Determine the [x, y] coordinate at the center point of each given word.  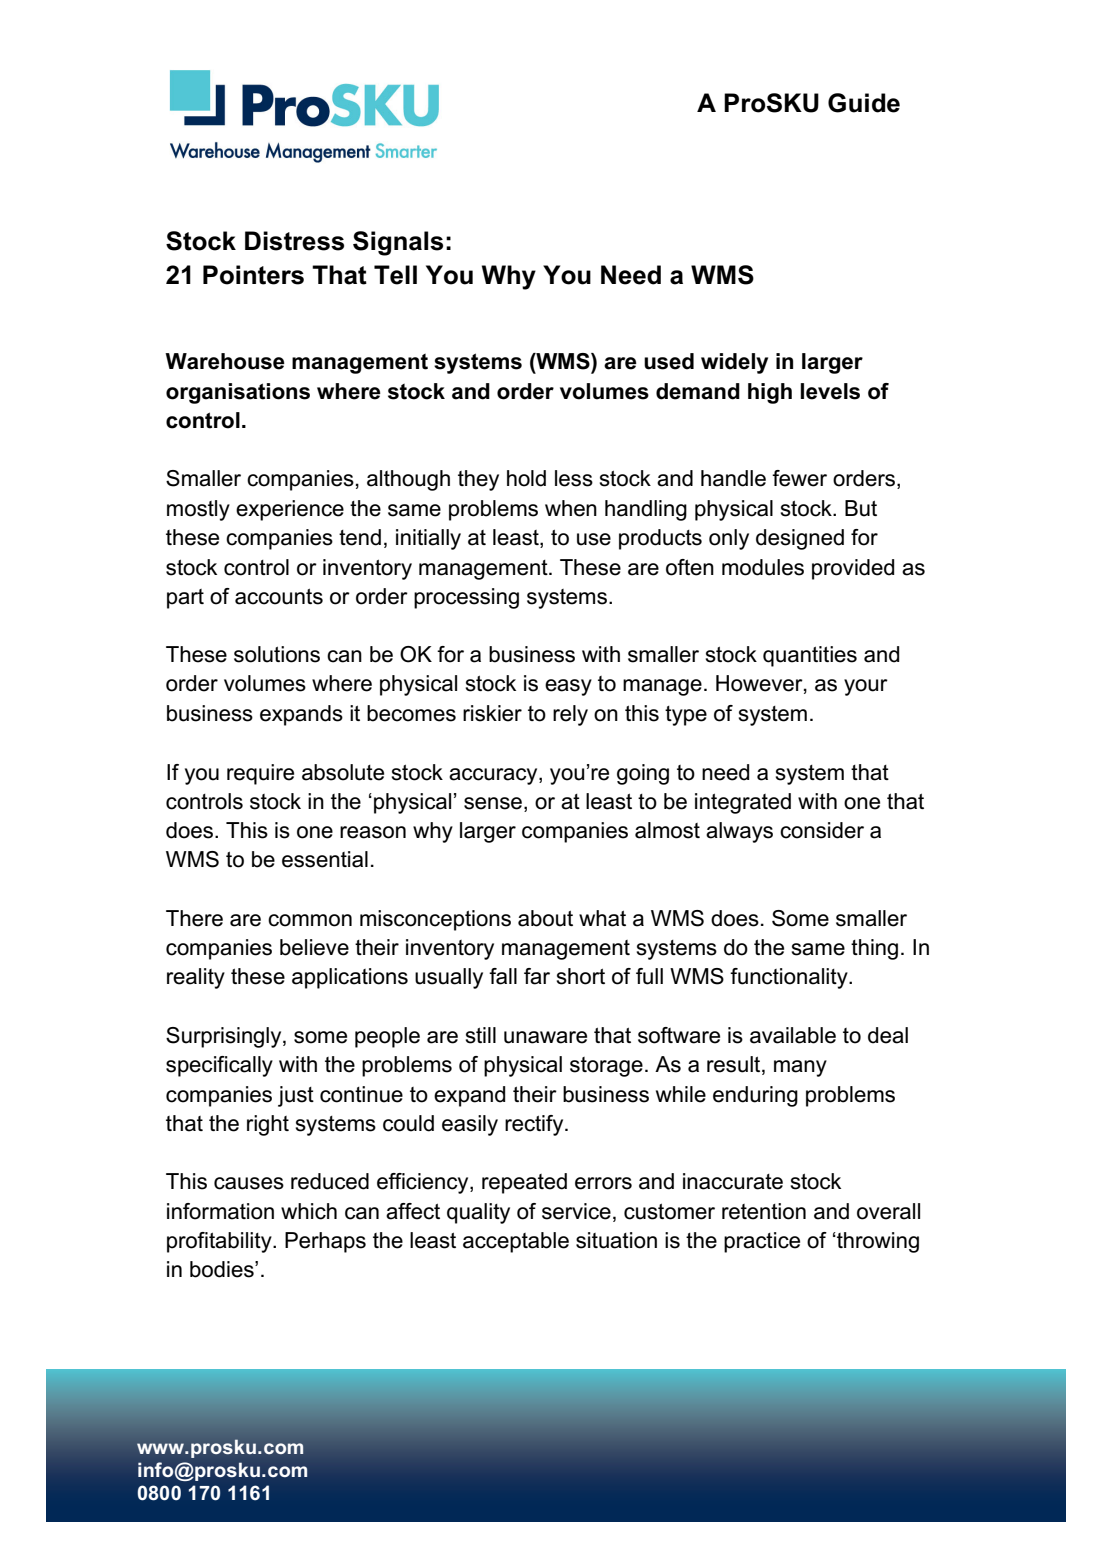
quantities [810, 656]
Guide [864, 103]
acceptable [516, 1242]
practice [762, 1242]
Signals [398, 243]
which [309, 1211]
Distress [294, 241]
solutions [277, 654]
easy [568, 687]
